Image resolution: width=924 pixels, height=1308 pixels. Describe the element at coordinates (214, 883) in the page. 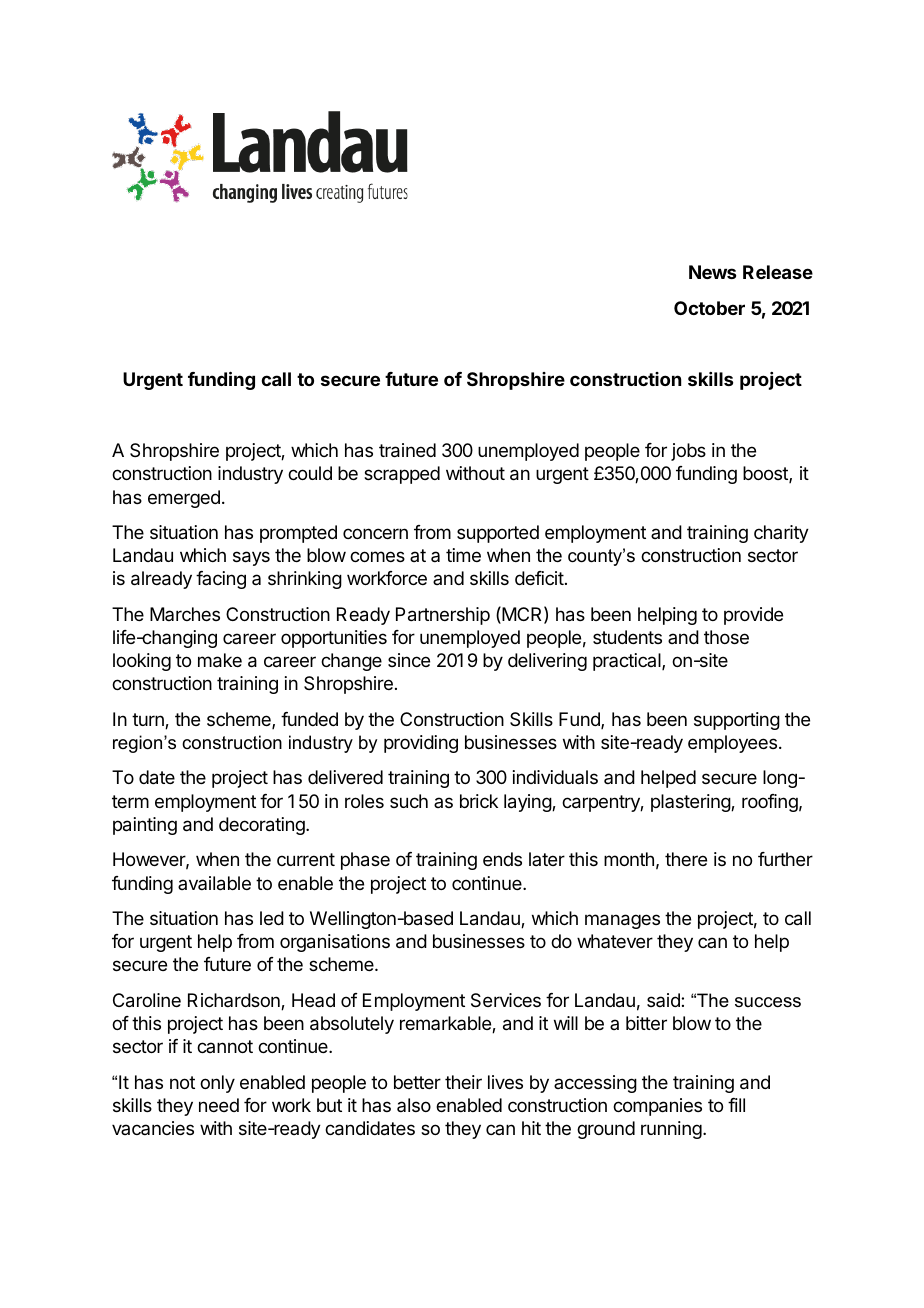

I see `available` at that location.
